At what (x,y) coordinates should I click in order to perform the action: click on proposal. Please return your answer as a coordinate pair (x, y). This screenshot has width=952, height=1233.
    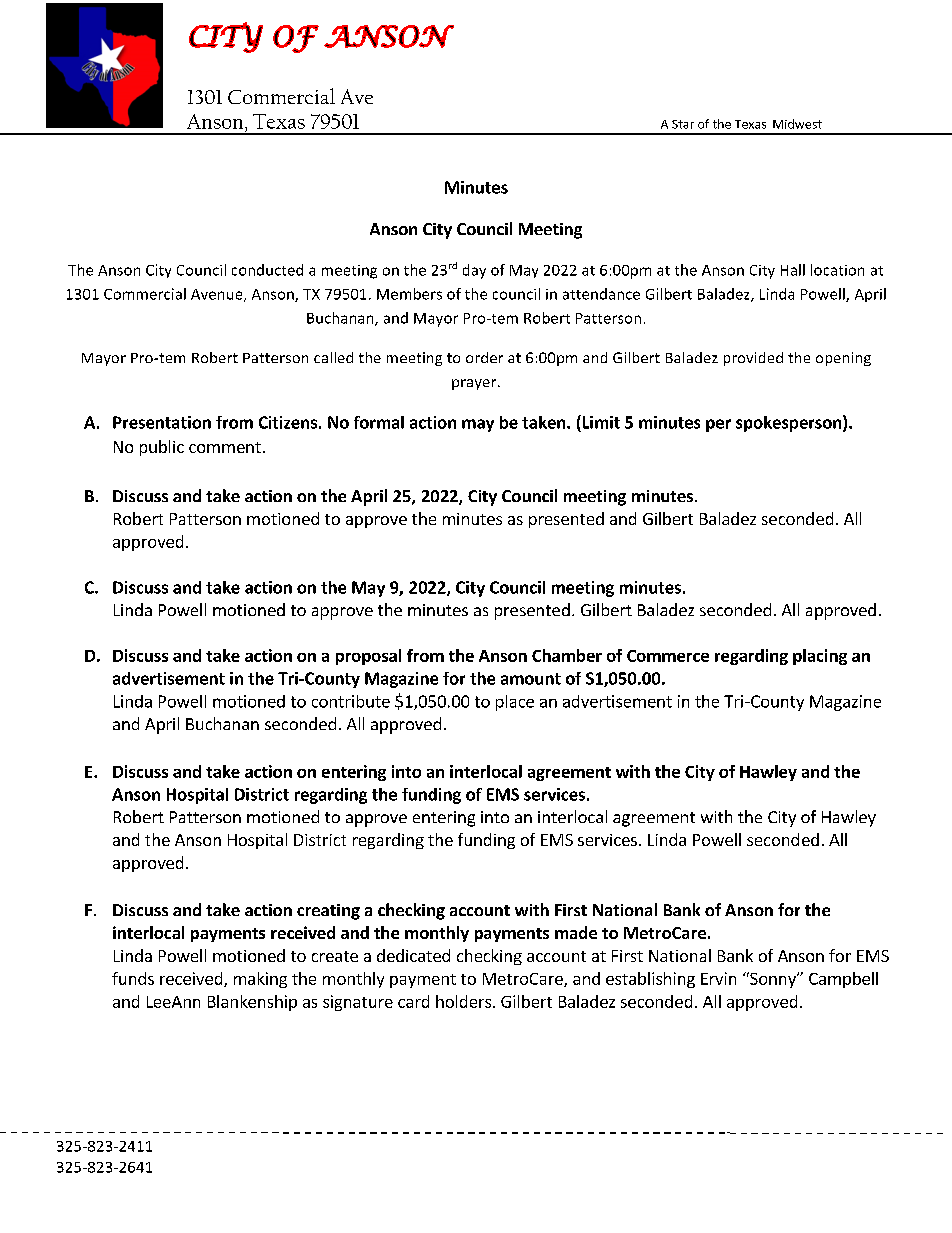
    Looking at the image, I should click on (368, 657).
